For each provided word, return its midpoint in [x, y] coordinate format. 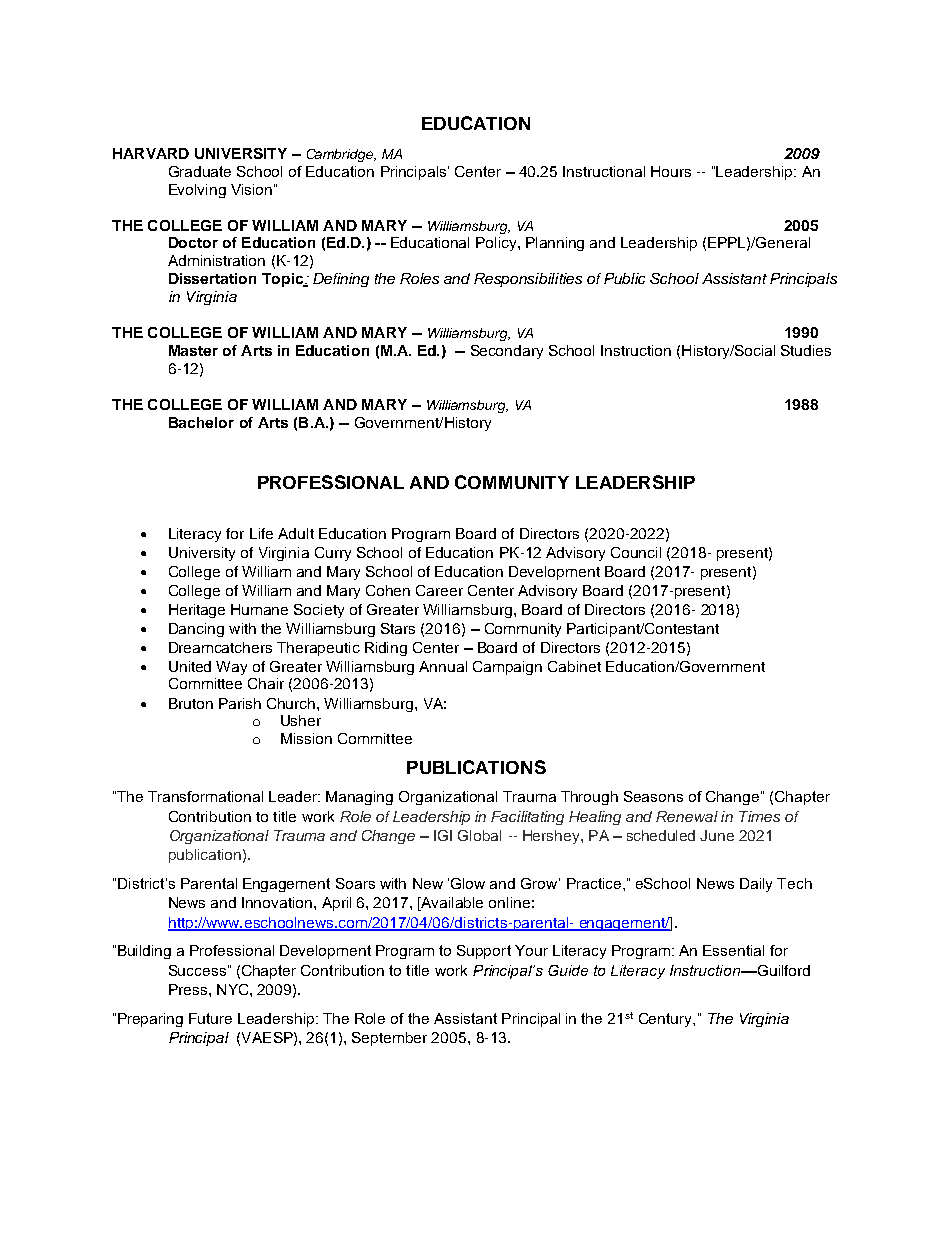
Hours [671, 171]
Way [231, 668]
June [717, 835]
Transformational [205, 796]
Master [193, 350]
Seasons [653, 796]
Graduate [200, 171]
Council [636, 552]
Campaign [507, 668]
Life [261, 533]
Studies [806, 350]
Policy [497, 244]
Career [439, 590]
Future [210, 1018]
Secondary [507, 352]
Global [479, 835]
